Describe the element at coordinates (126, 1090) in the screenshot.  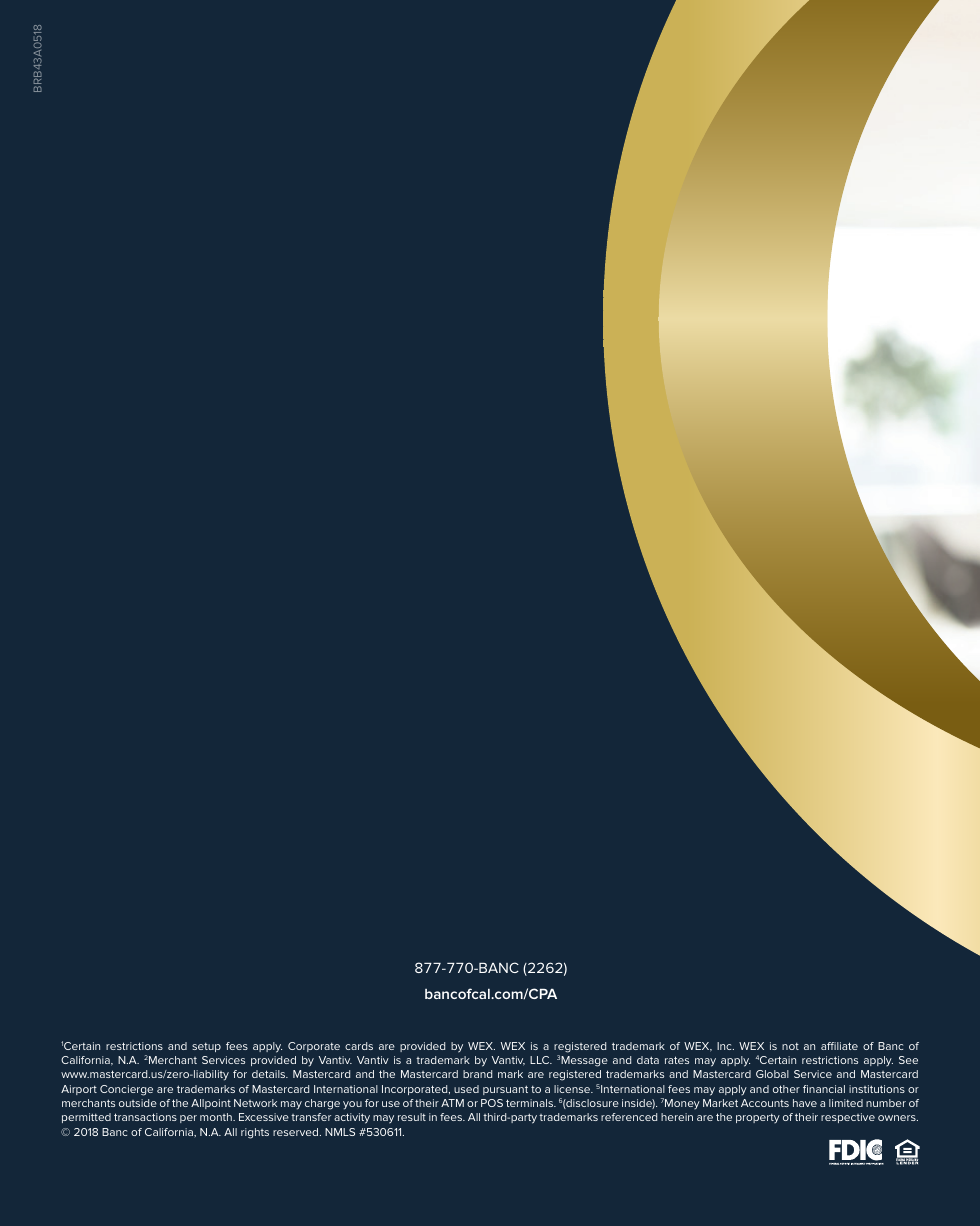
I see `Concierge` at that location.
